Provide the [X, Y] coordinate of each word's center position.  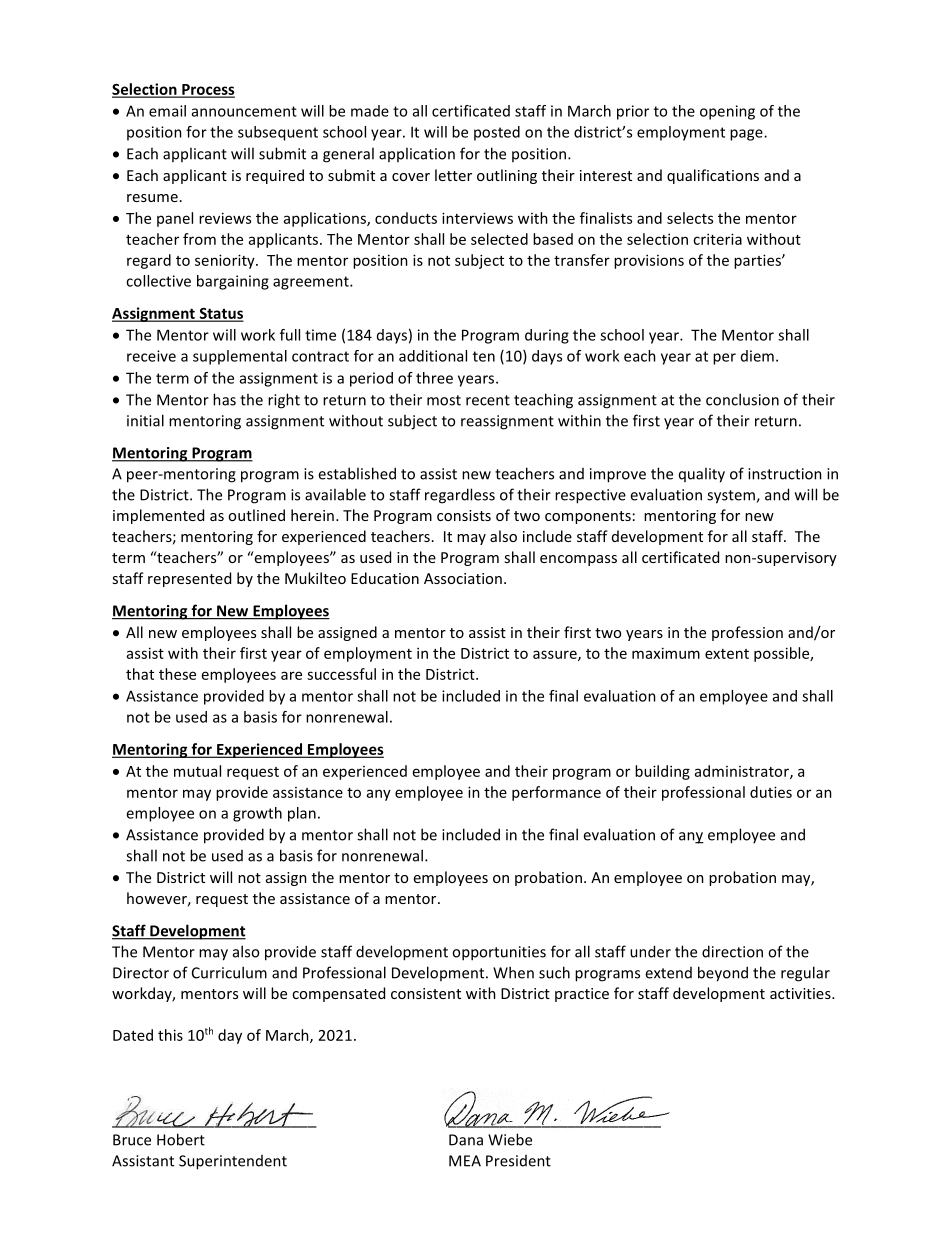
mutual [197, 771]
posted [497, 133]
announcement [244, 111]
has [224, 399]
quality [702, 475]
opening [727, 112]
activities [801, 993]
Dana [466, 1140]
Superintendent [233, 1162]
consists [464, 515]
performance [556, 793]
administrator [743, 772]
